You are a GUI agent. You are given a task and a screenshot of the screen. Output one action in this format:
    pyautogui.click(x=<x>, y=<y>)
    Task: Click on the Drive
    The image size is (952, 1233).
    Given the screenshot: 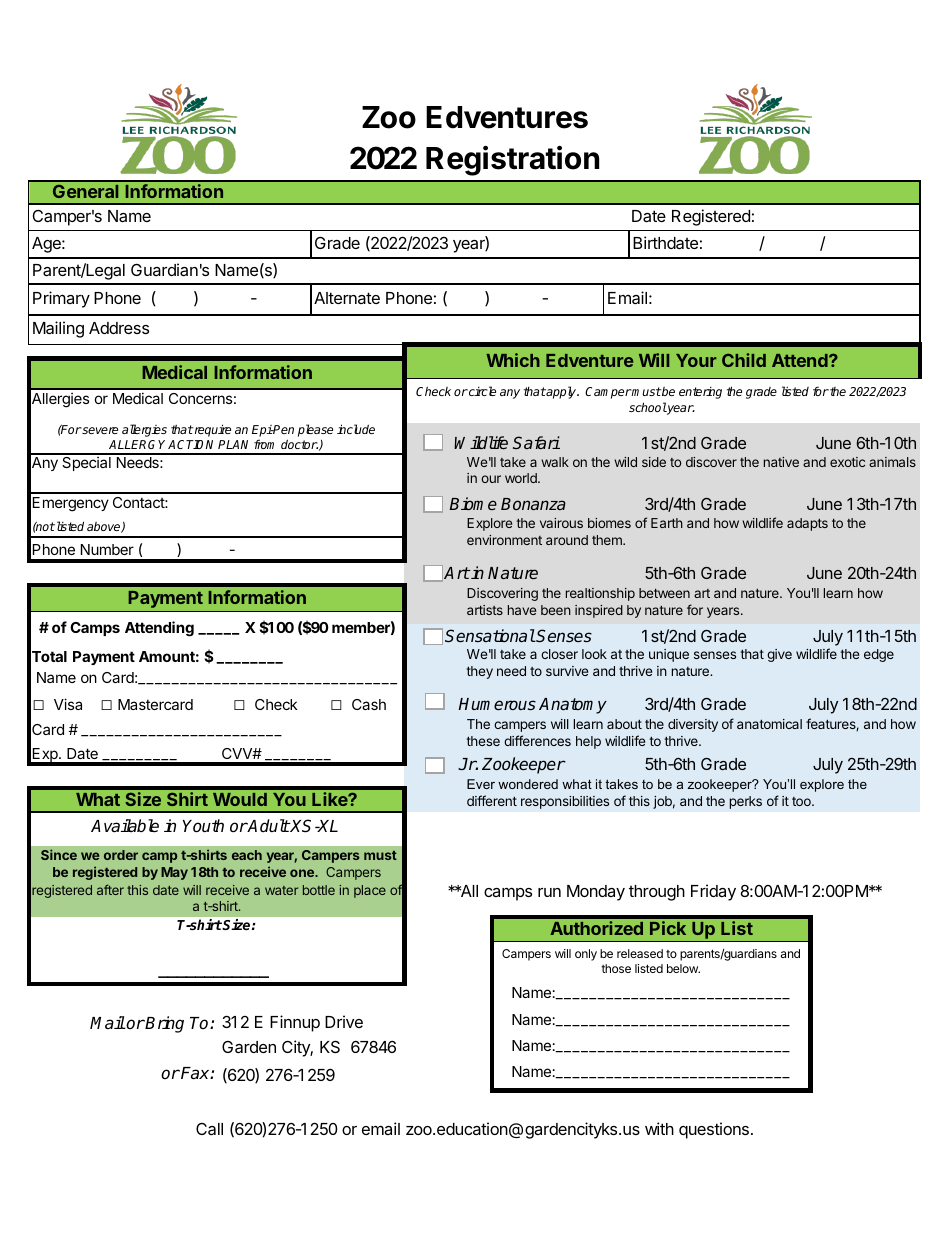 What is the action you would take?
    pyautogui.click(x=344, y=1021)
